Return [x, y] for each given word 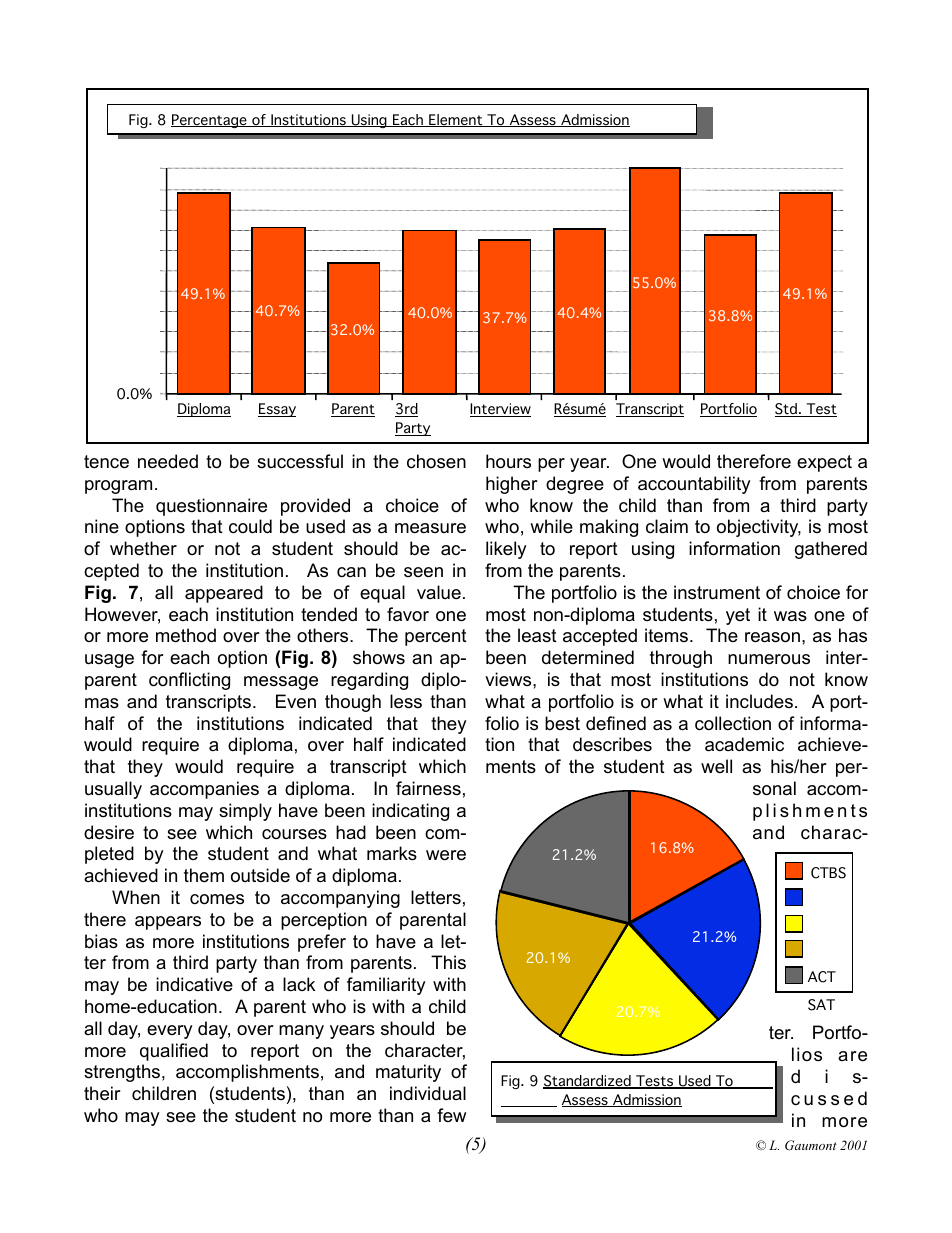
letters [436, 897]
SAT [821, 1005]
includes [759, 701]
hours [508, 461]
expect [824, 463]
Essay [277, 410]
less [406, 701]
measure [430, 528]
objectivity [759, 528]
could [250, 526]
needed [168, 461]
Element [456, 120]
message [281, 683]
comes [217, 899]
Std [787, 410]
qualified [174, 1052]
